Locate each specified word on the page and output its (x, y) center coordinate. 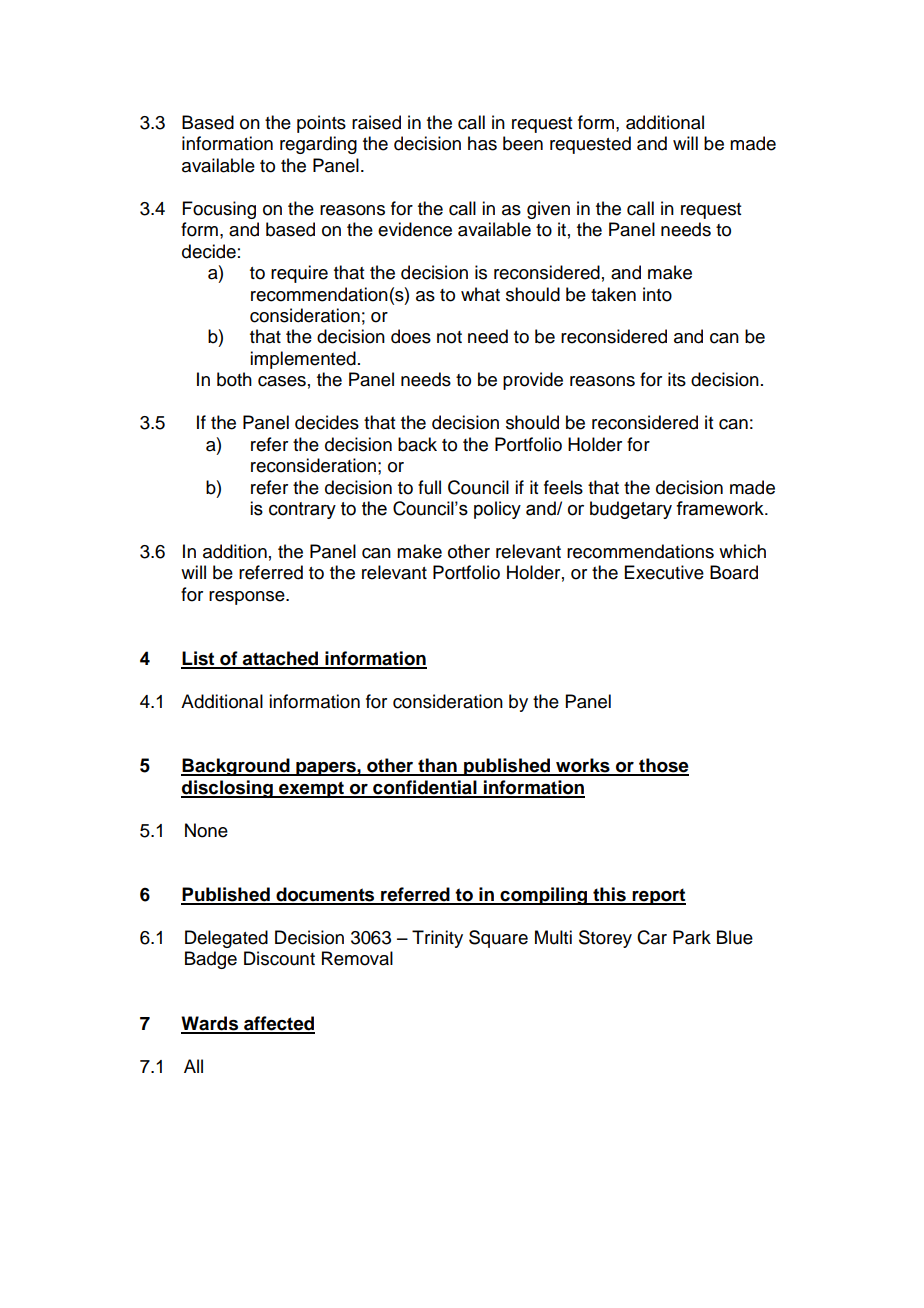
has (482, 143)
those (663, 766)
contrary (302, 510)
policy (497, 510)
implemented (303, 360)
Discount (279, 958)
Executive (664, 572)
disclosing (228, 789)
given (548, 210)
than (437, 766)
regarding (318, 145)
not (449, 337)
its (677, 379)
